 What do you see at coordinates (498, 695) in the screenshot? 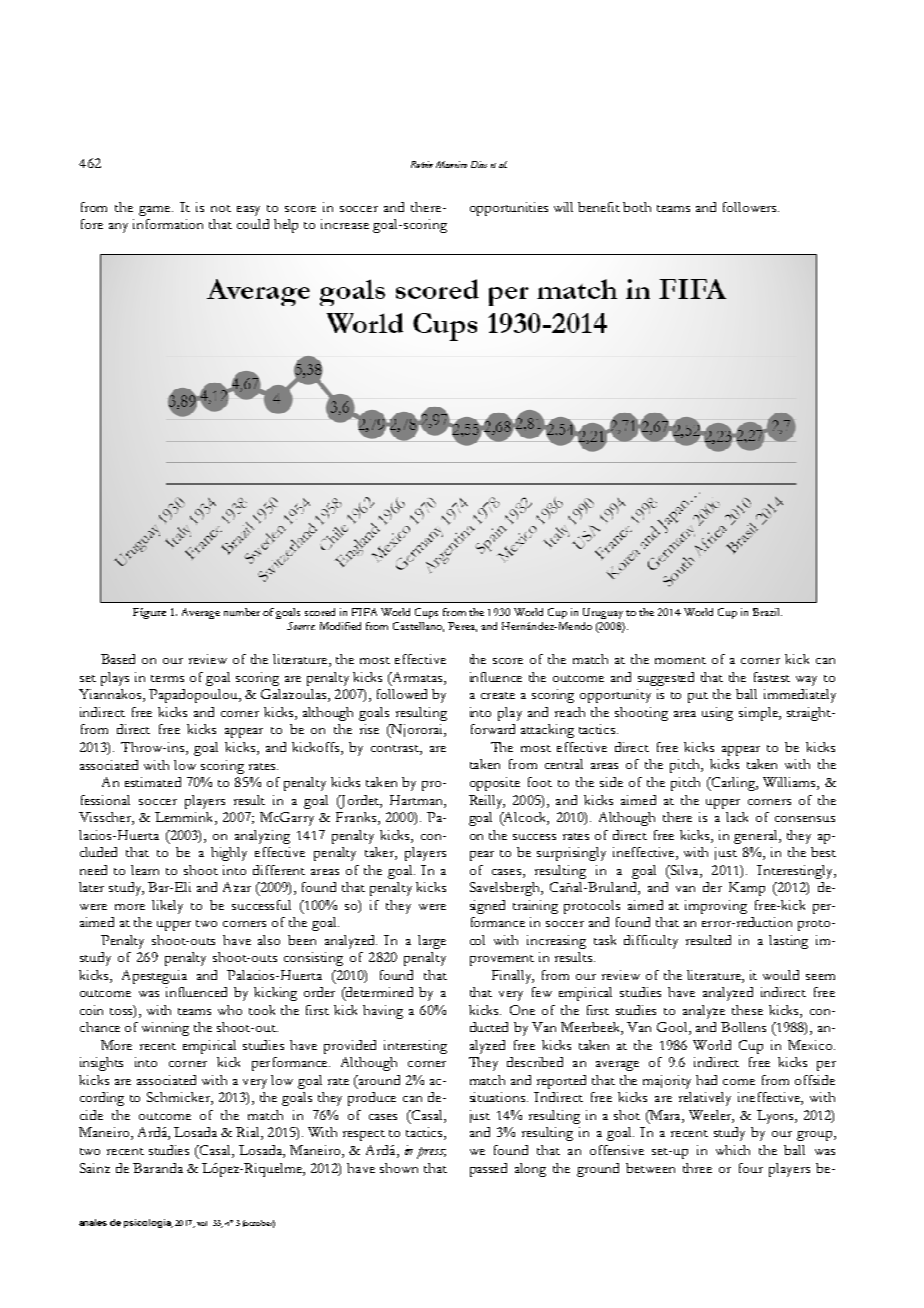
I see `create` at bounding box center [498, 695].
